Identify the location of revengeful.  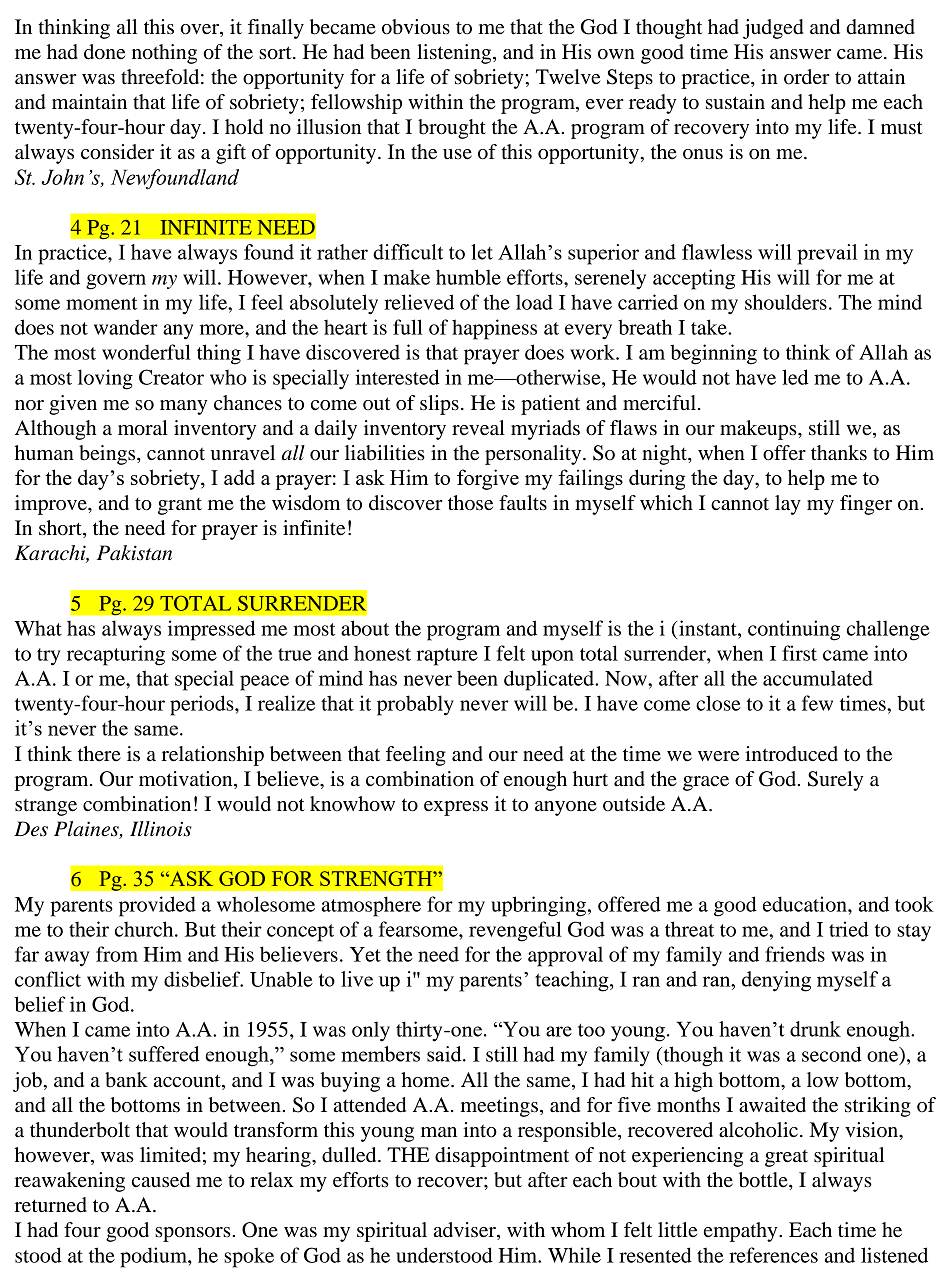
(515, 931).
